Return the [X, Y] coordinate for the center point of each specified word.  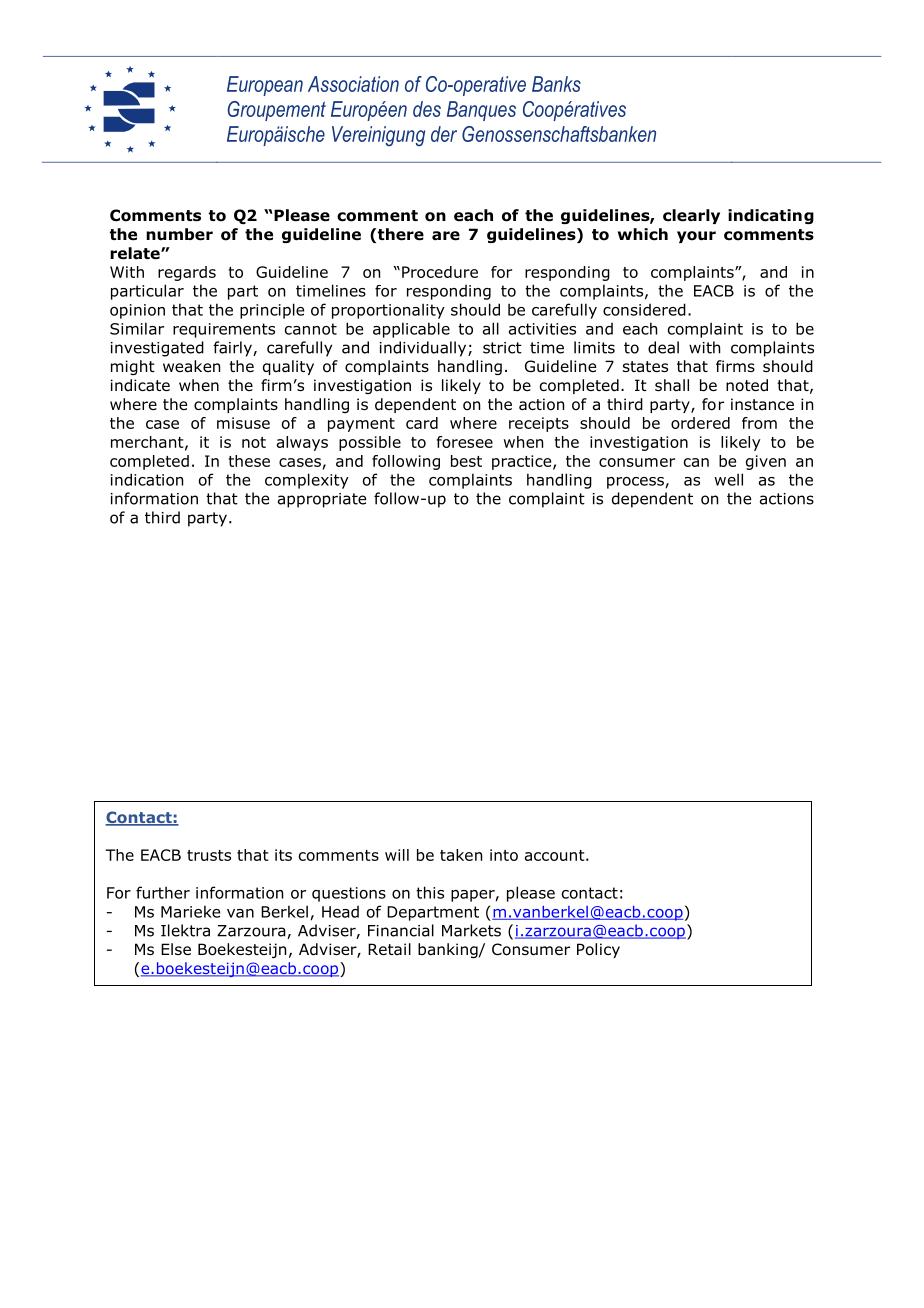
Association [353, 84]
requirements [224, 330]
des [427, 109]
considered [644, 309]
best [466, 461]
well [728, 479]
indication [147, 479]
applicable [411, 330]
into [504, 855]
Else [176, 949]
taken [461, 855]
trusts [209, 855]
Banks [556, 84]
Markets [471, 930]
